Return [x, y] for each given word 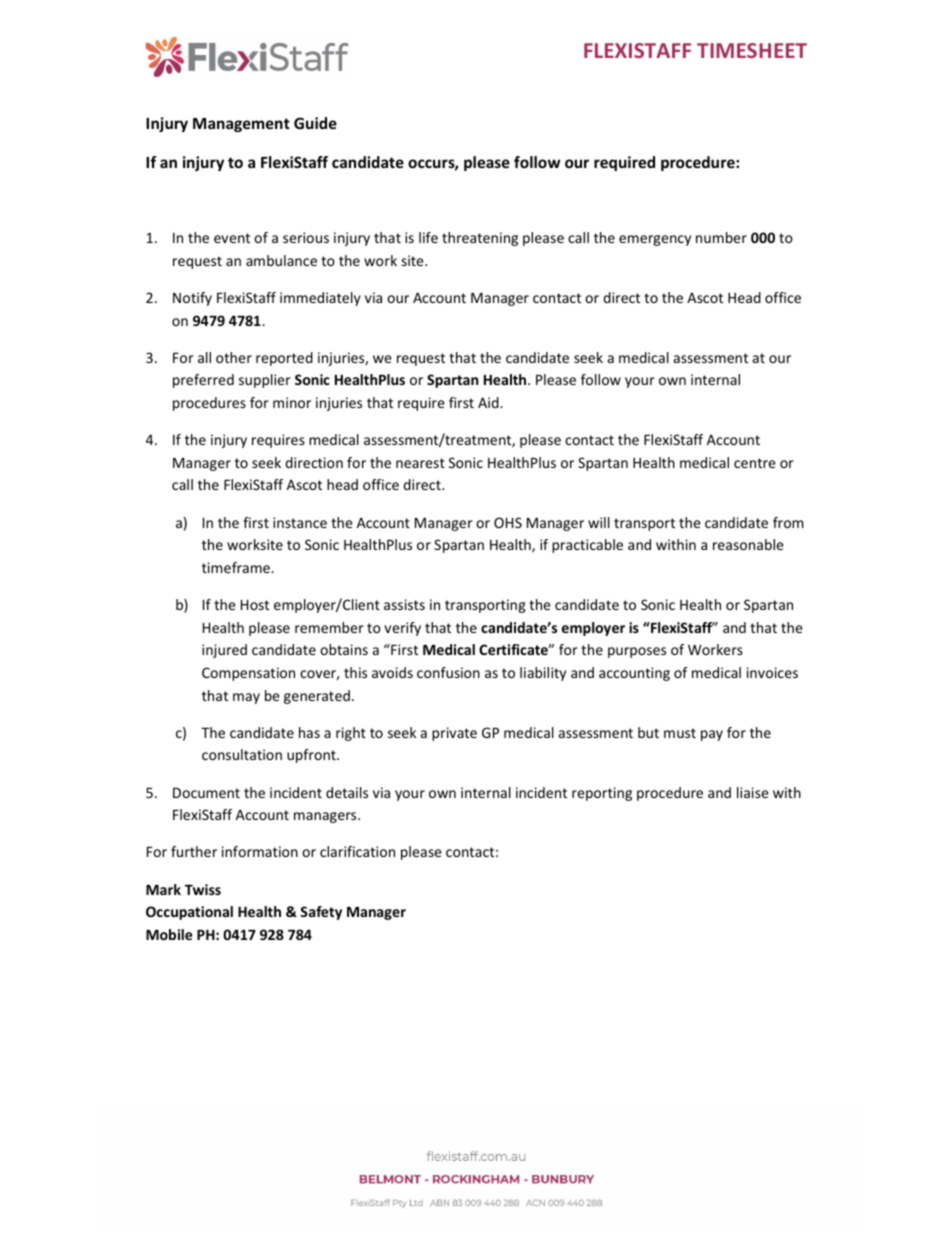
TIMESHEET [752, 50]
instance [300, 522]
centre [755, 463]
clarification [357, 851]
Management [241, 125]
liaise [753, 792]
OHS [508, 522]
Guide [315, 123]
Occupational [189, 913]
